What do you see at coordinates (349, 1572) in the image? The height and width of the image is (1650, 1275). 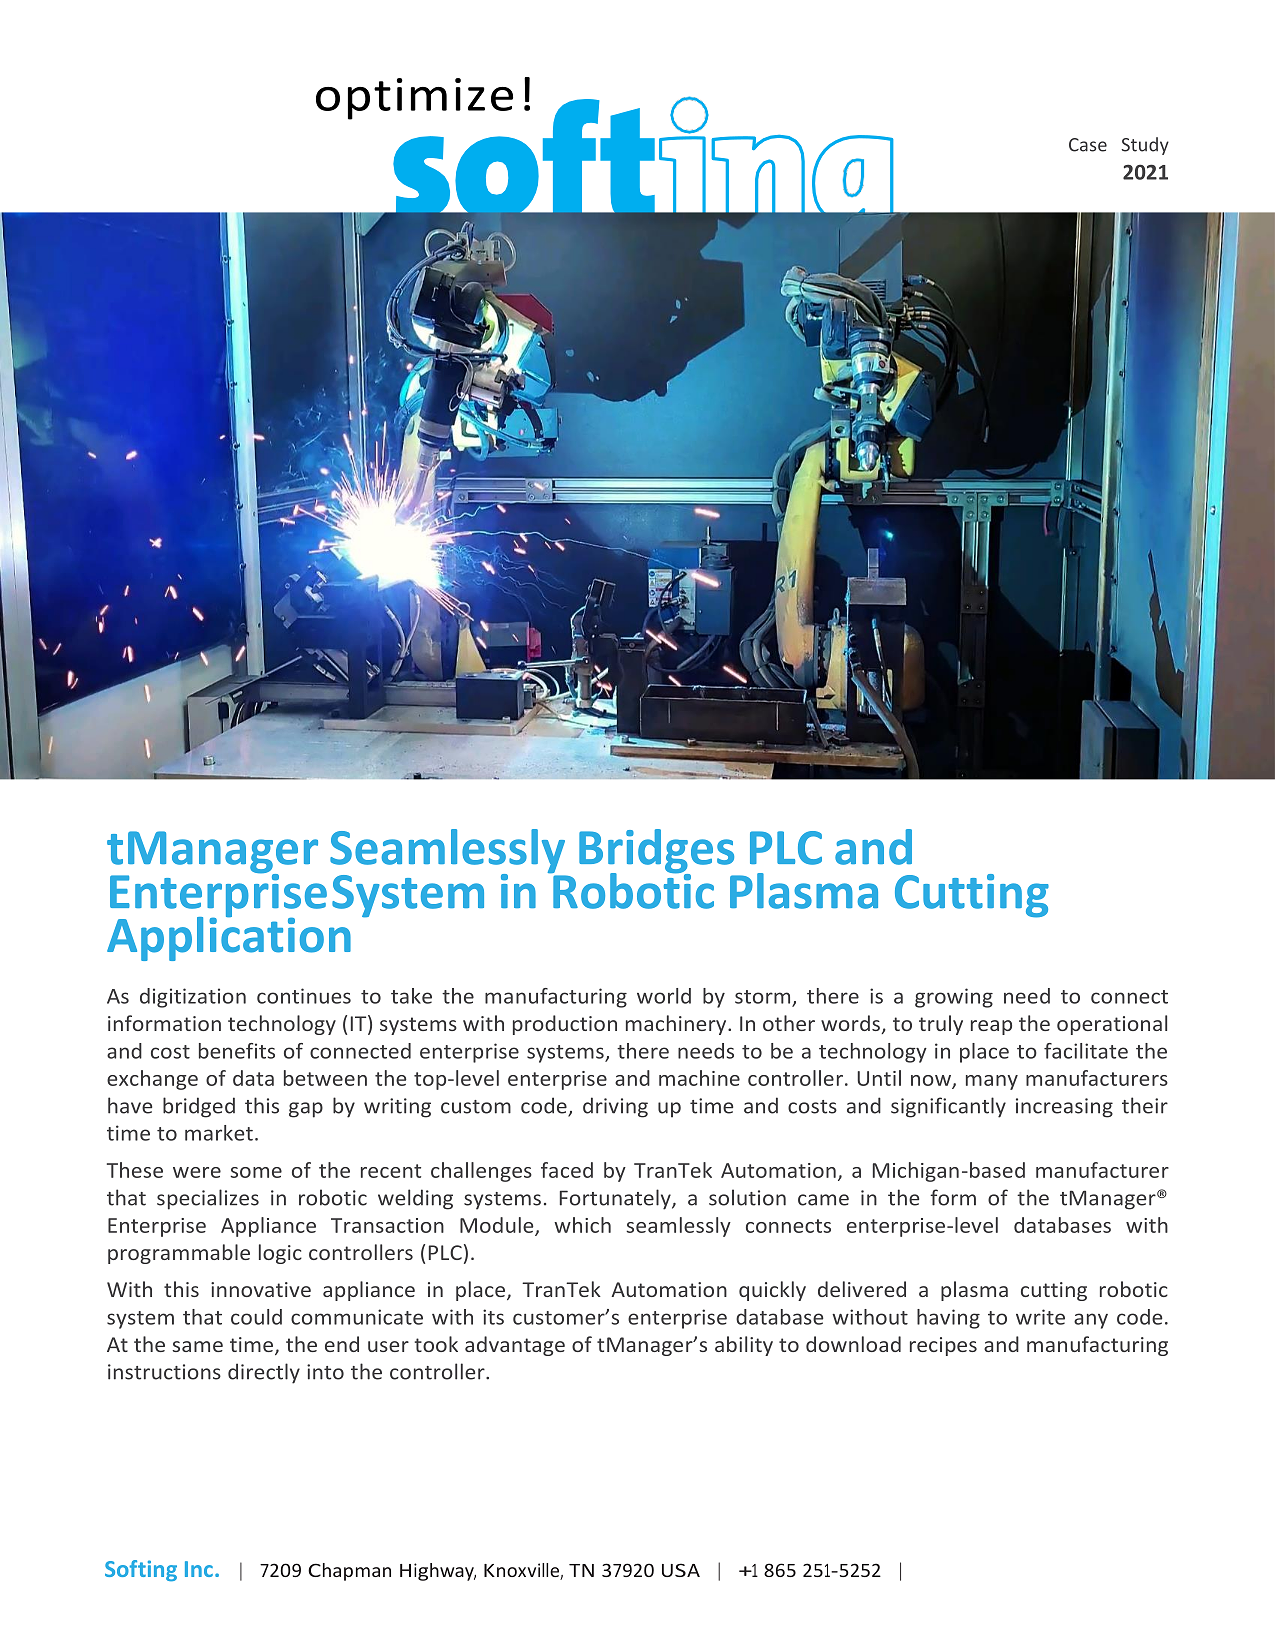 I see `Chapman` at bounding box center [349, 1572].
